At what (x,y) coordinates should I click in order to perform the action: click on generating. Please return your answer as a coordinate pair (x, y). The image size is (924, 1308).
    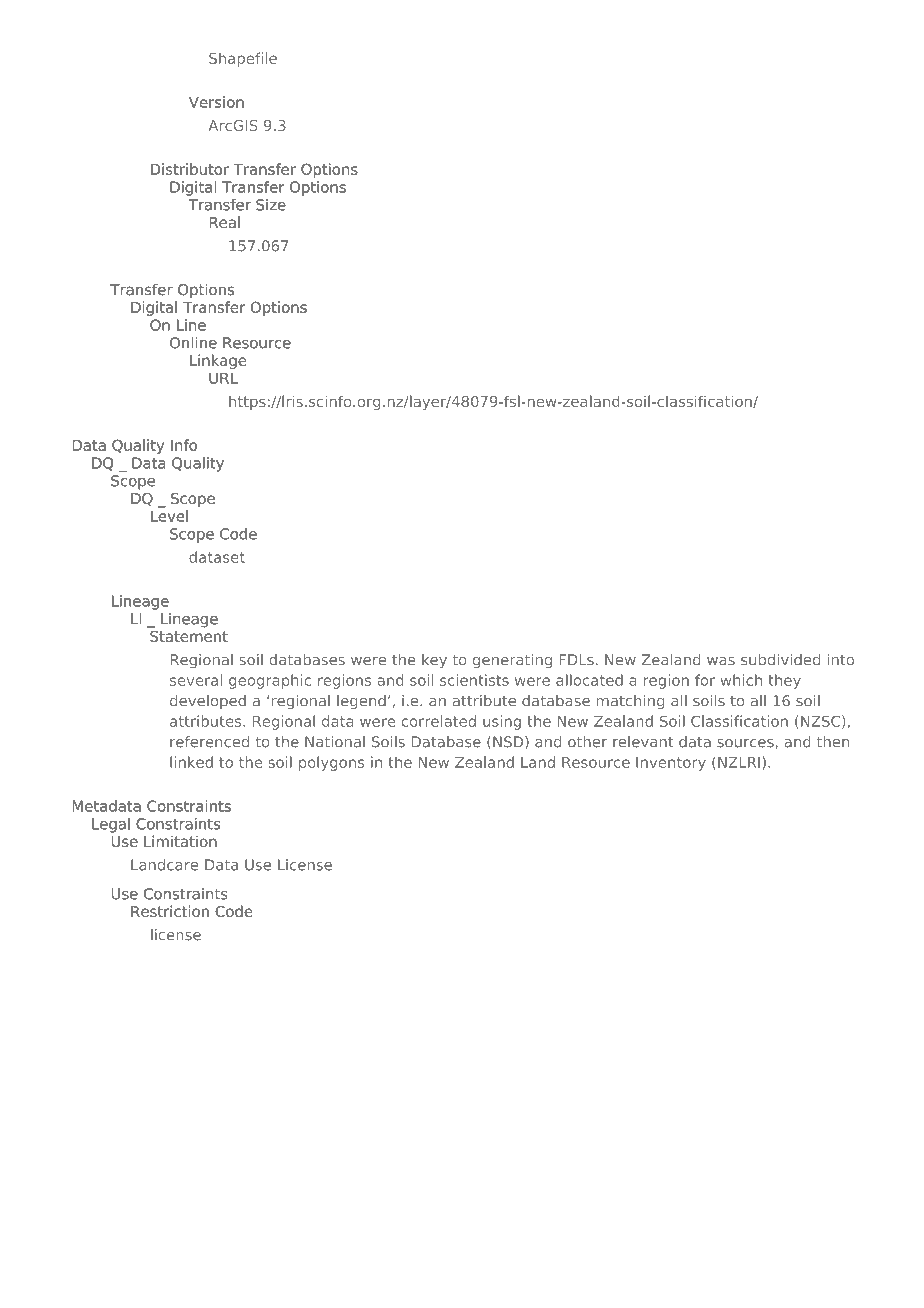
    Looking at the image, I should click on (512, 661).
